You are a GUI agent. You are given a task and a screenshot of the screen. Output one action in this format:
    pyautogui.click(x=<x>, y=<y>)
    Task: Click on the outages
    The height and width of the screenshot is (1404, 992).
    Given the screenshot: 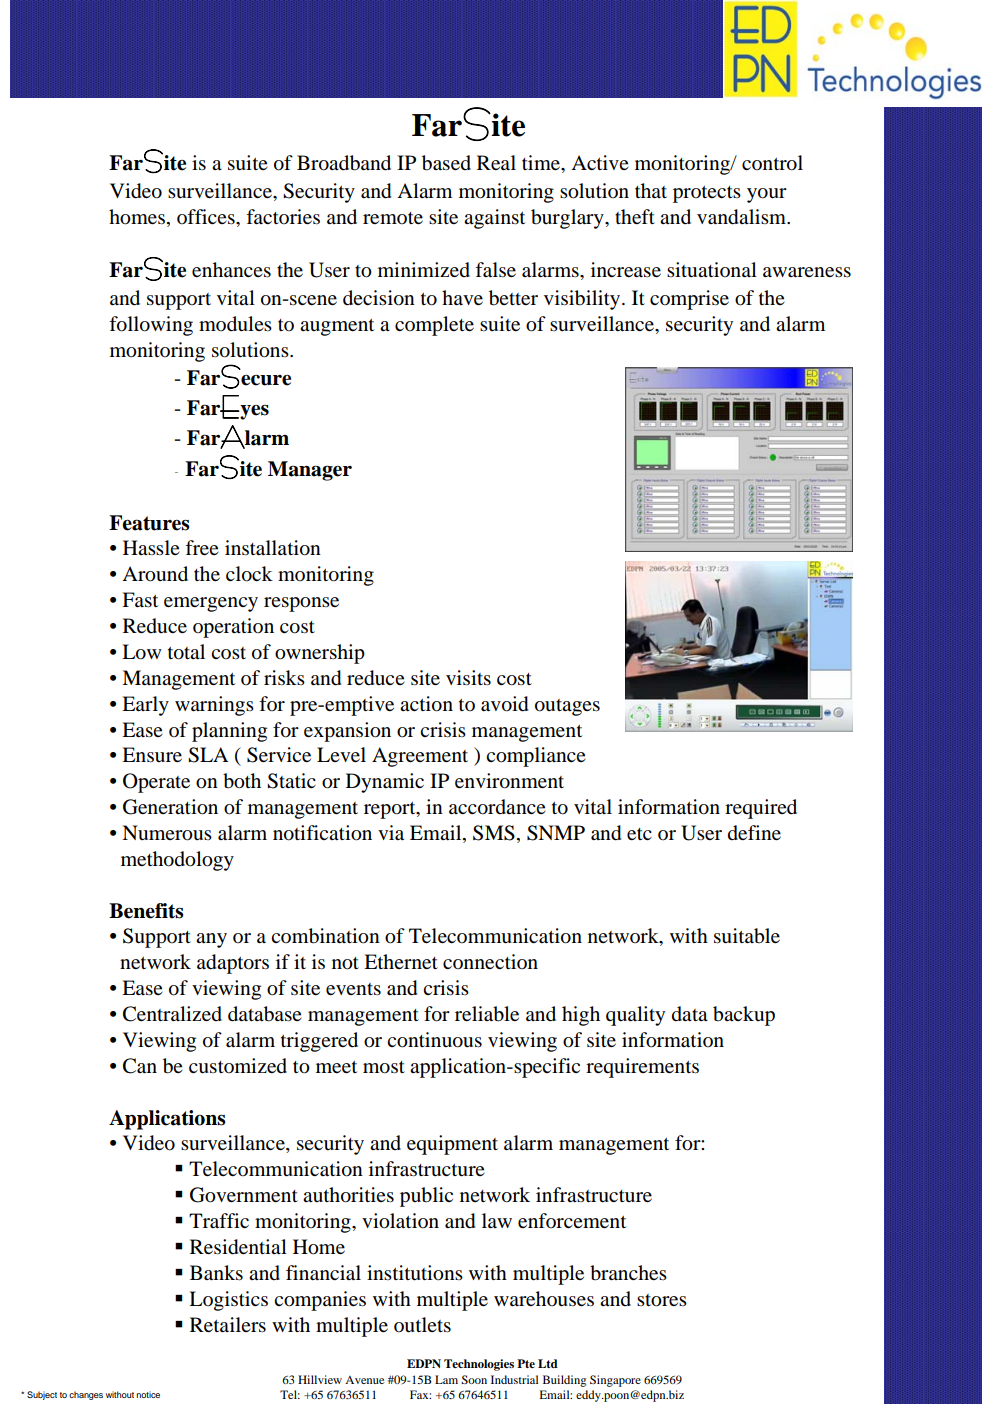 What is the action you would take?
    pyautogui.click(x=567, y=707)
